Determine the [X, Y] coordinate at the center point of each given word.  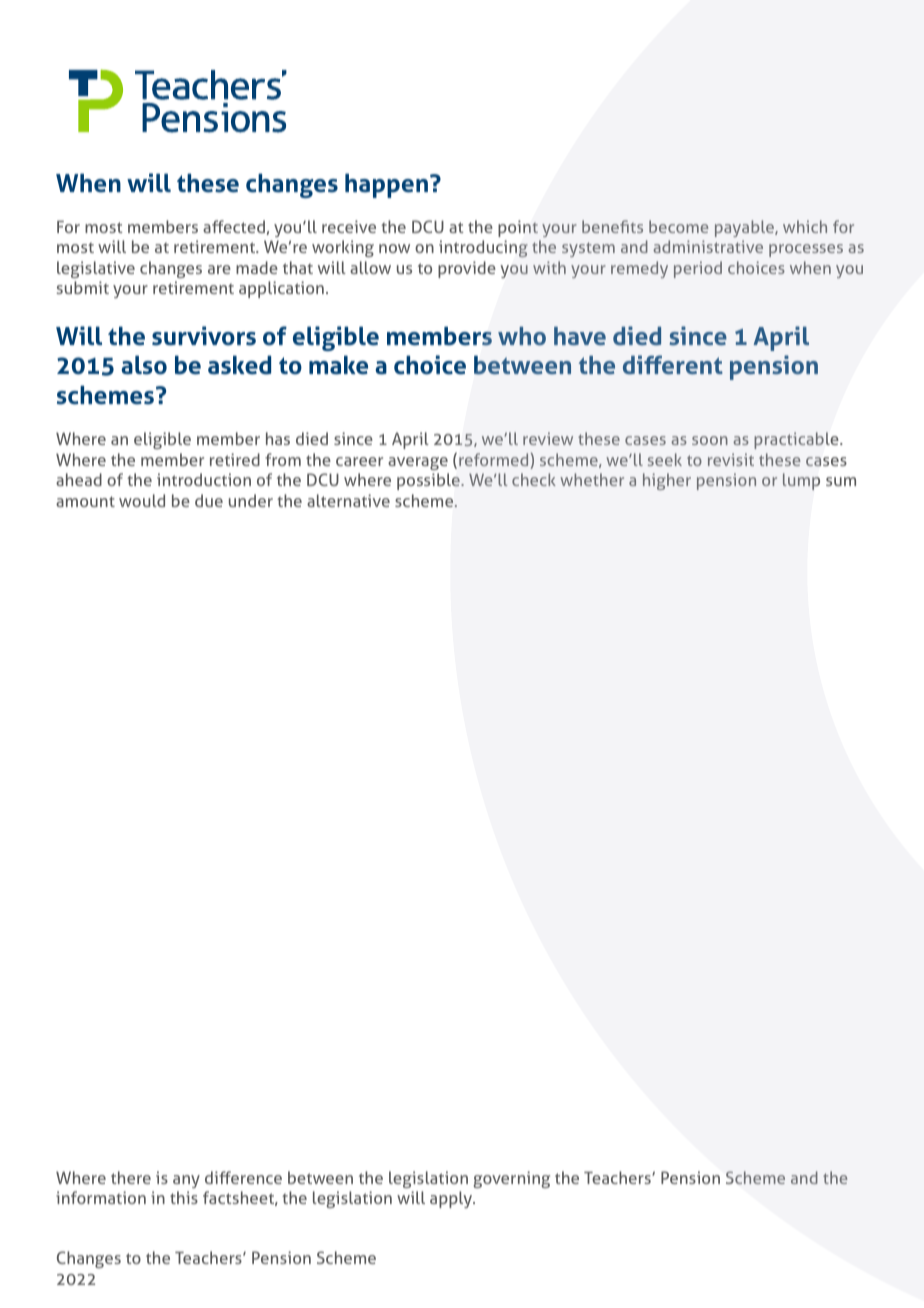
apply [452, 1199]
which [805, 226]
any [186, 1181]
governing [512, 1179]
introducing [483, 248]
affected [234, 226]
